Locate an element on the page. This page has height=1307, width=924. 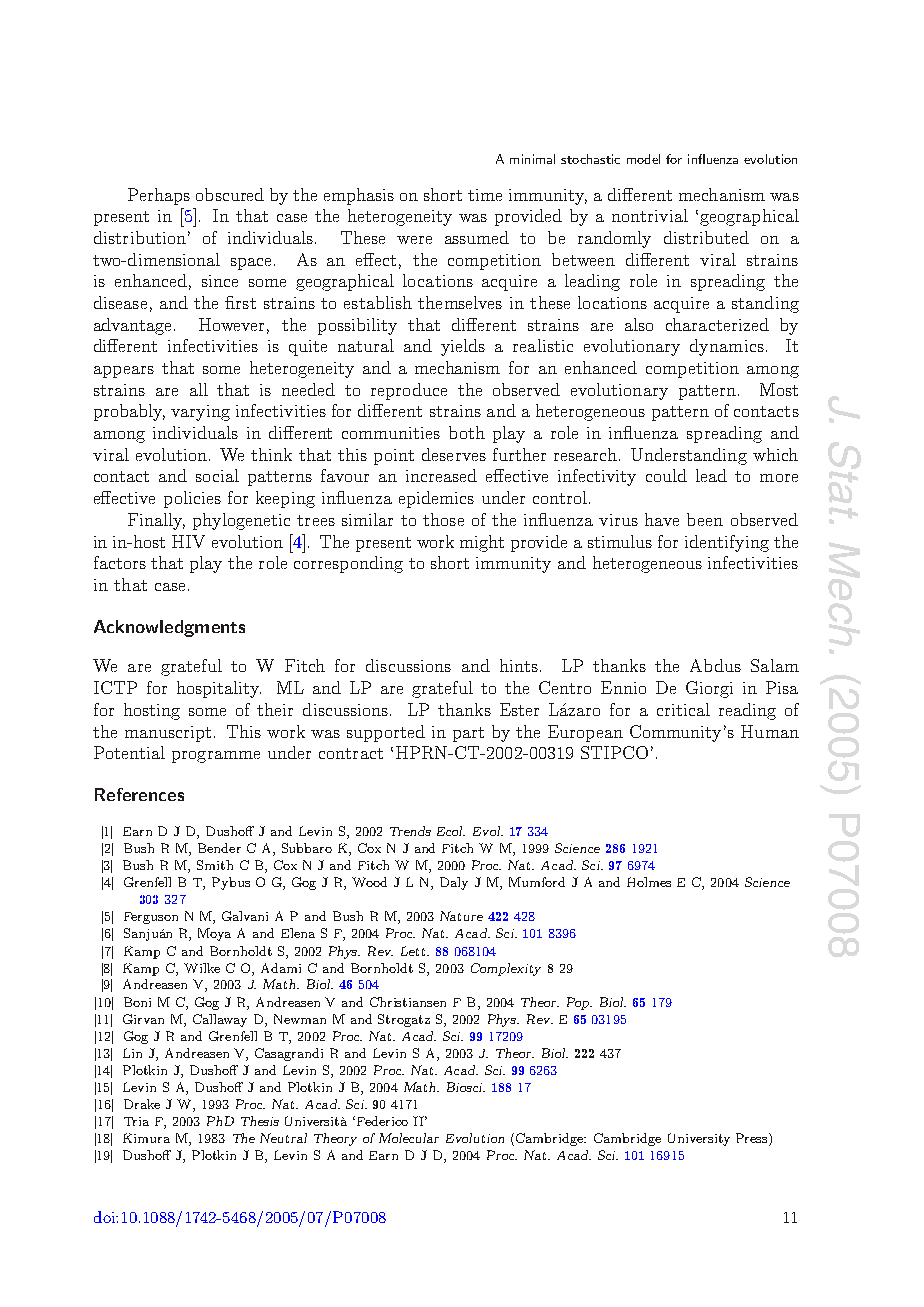
yields is located at coordinates (463, 347).
